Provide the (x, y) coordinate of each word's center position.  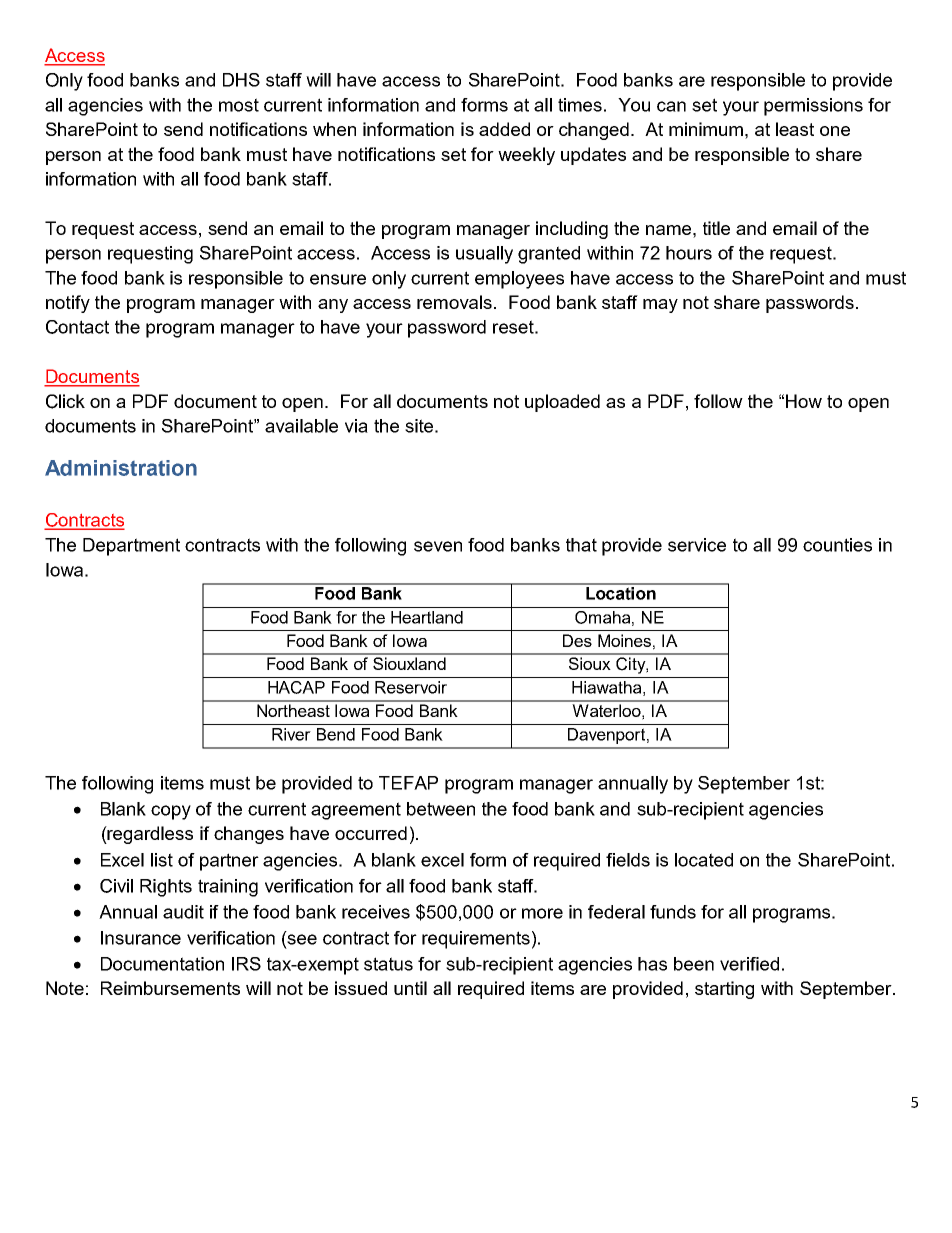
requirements (476, 940)
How (804, 401)
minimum (706, 129)
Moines (624, 640)
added (504, 129)
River (291, 734)
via (356, 426)
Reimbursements (170, 988)
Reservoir (411, 687)
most (239, 105)
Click (65, 401)
